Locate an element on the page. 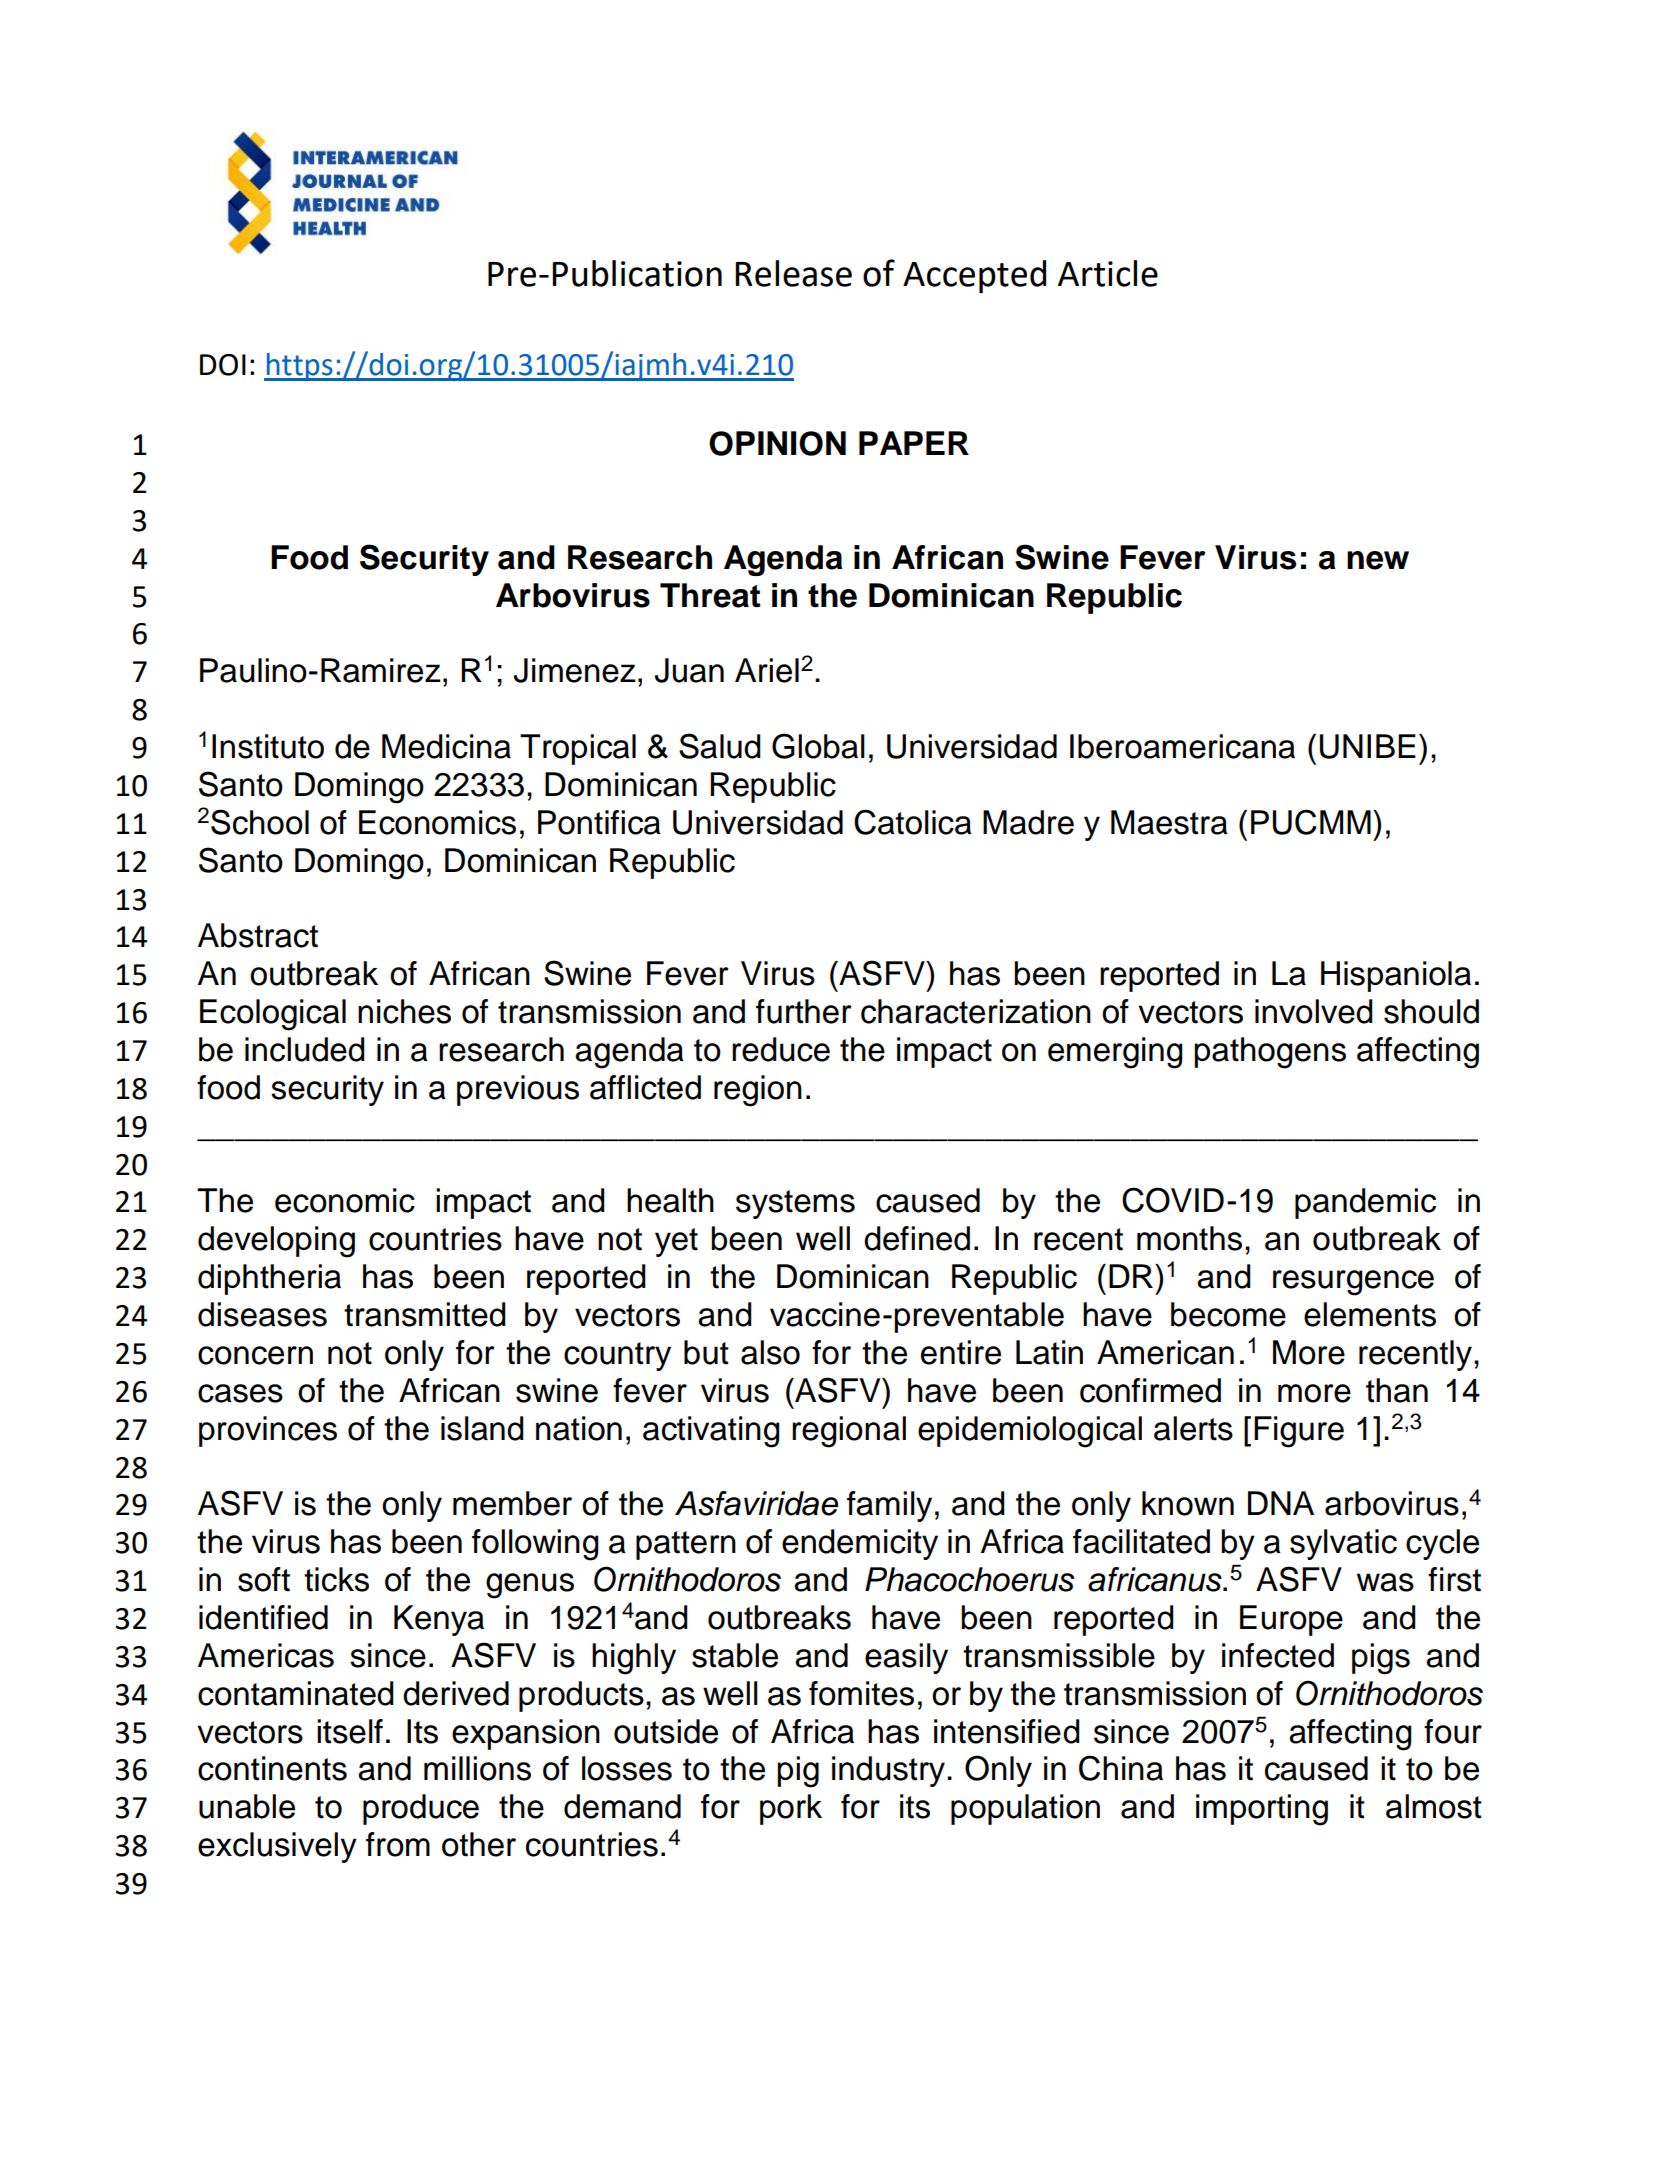 This image has width=1679, height=2173. resurgence is located at coordinates (1353, 1283).
